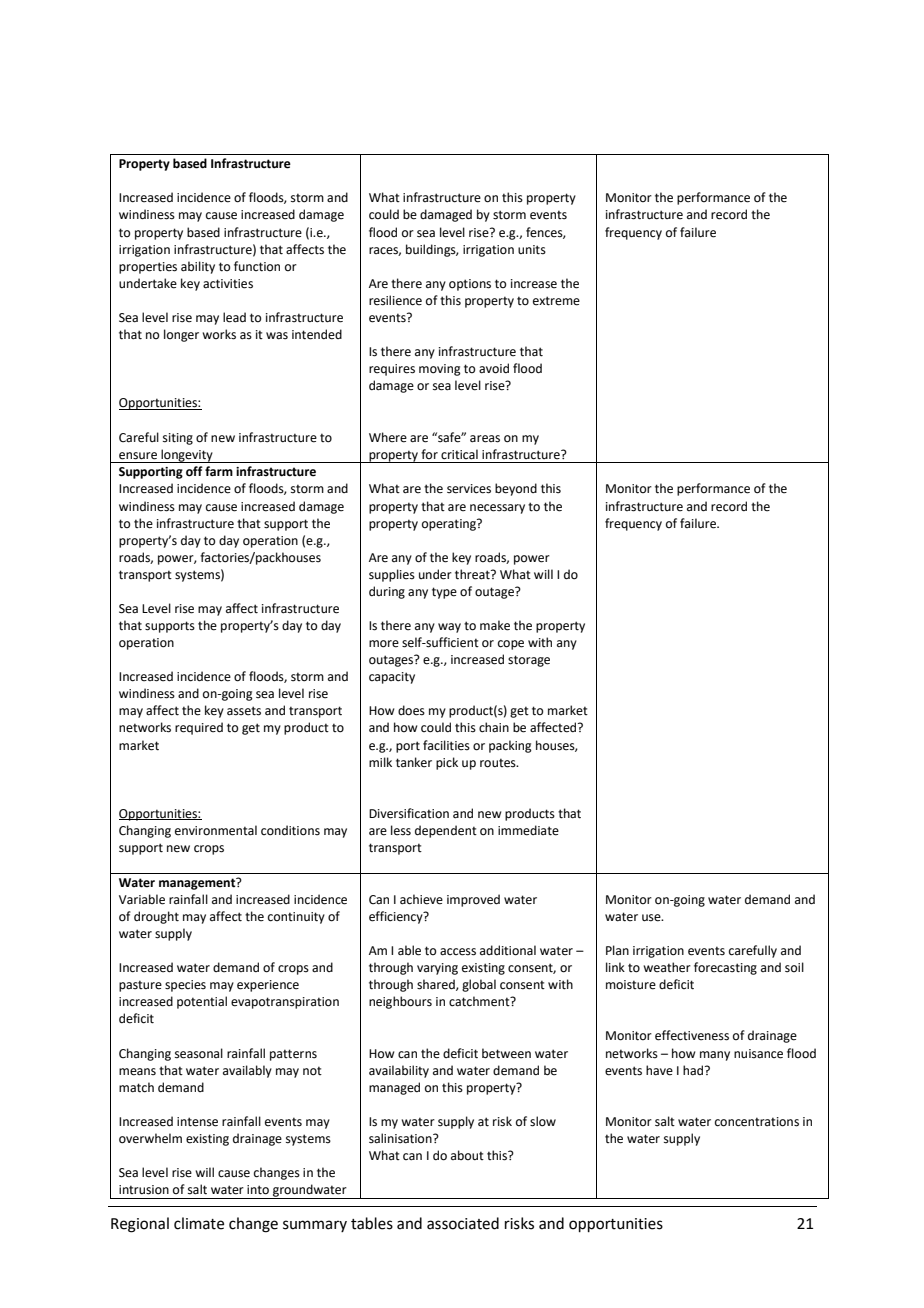 This screenshot has height=1308, width=924. What do you see at coordinates (470, 285) in the screenshot?
I see `options` at bounding box center [470, 285].
